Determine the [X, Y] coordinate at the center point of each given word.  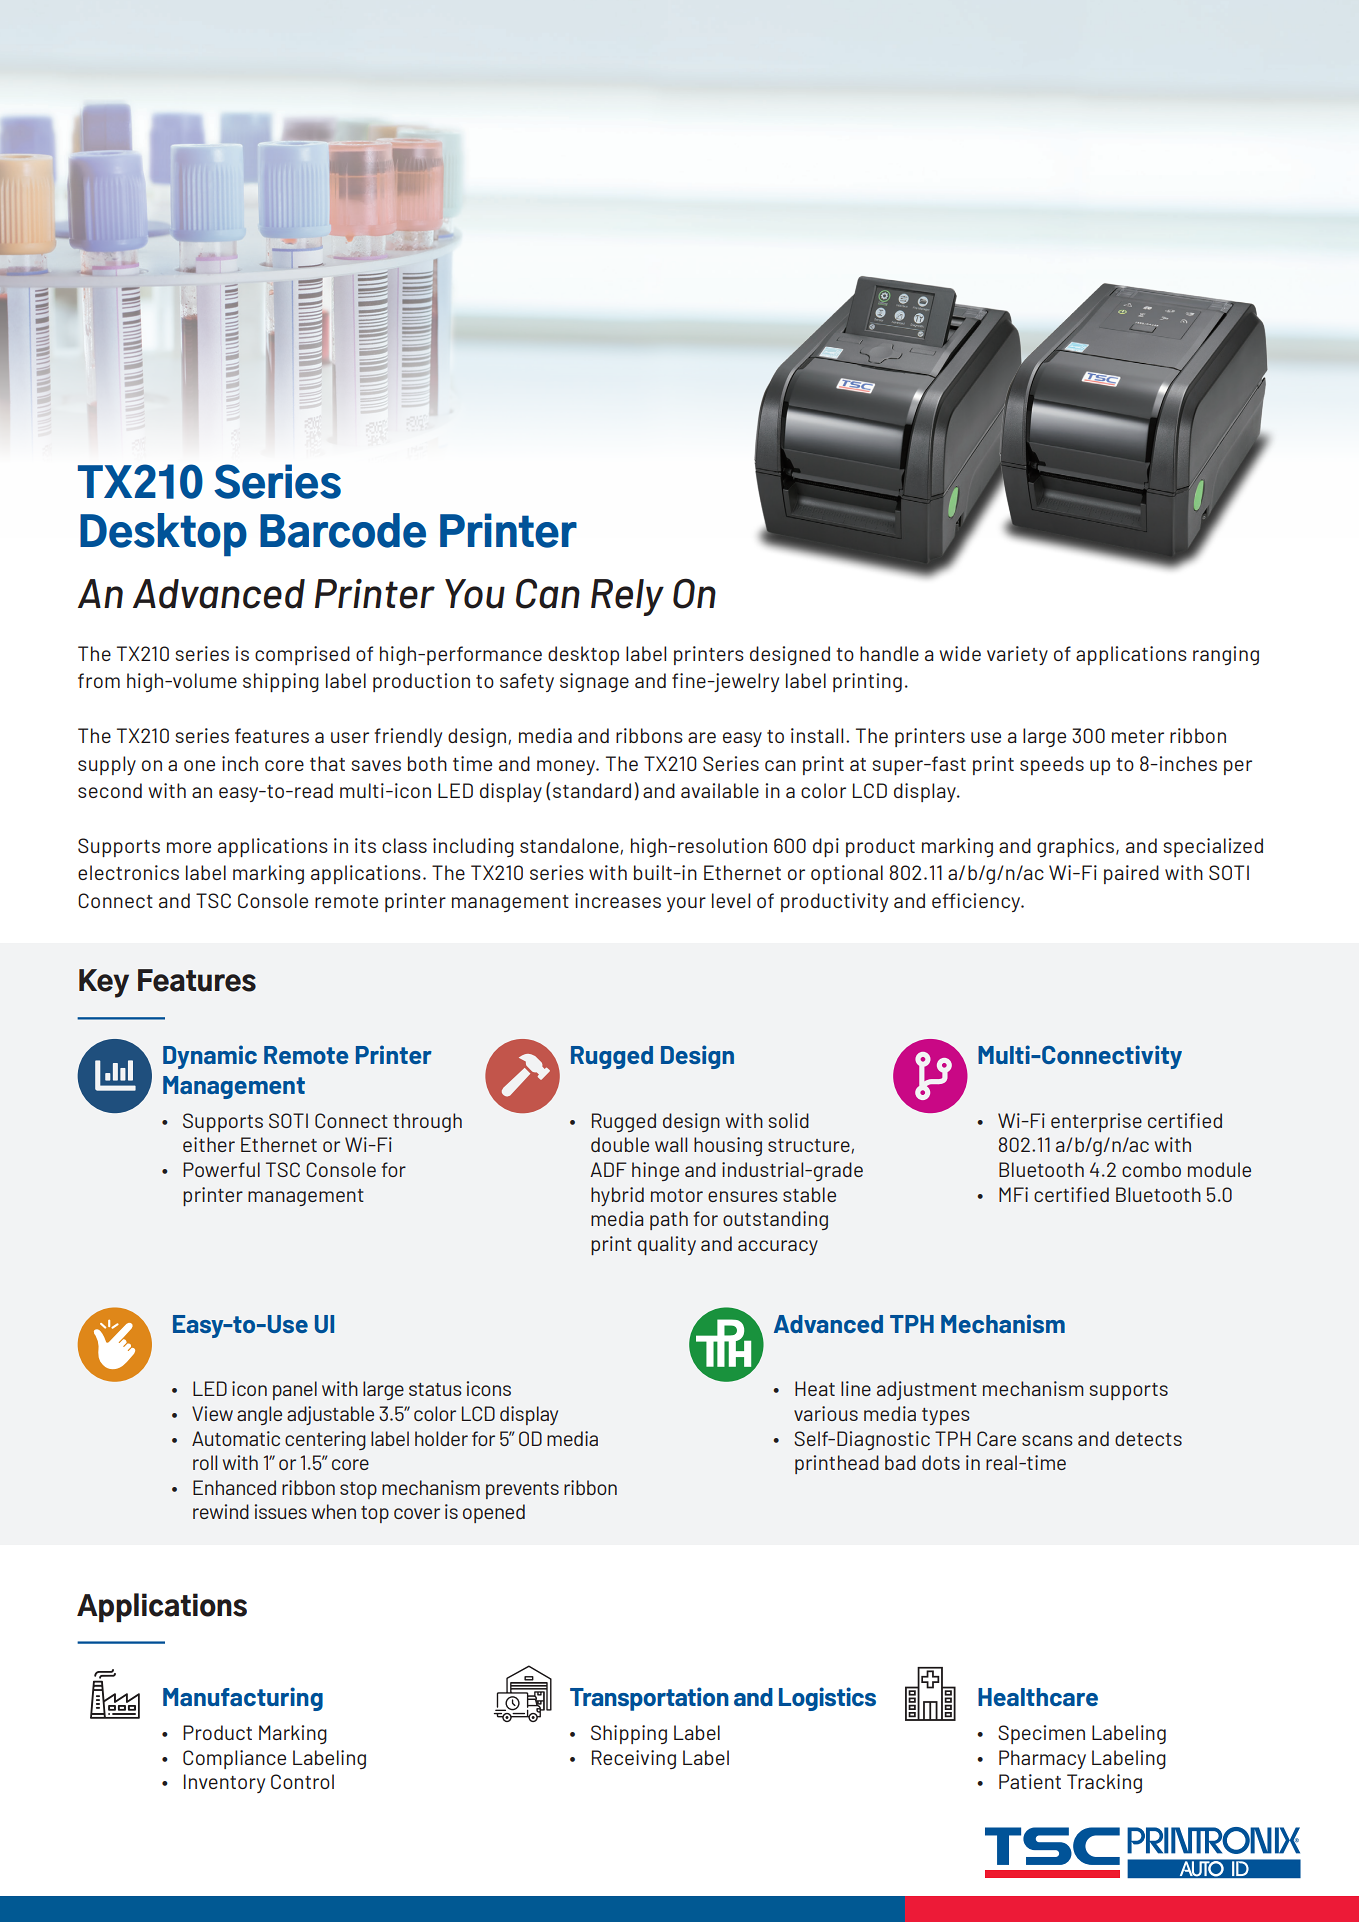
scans [1047, 1440]
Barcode [343, 530]
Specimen [1041, 1734]
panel [295, 1390]
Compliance [234, 1759]
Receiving [634, 1759]
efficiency [977, 902]
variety [1017, 655]
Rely [627, 597]
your [686, 904]
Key [104, 983]
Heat [815, 1388]
